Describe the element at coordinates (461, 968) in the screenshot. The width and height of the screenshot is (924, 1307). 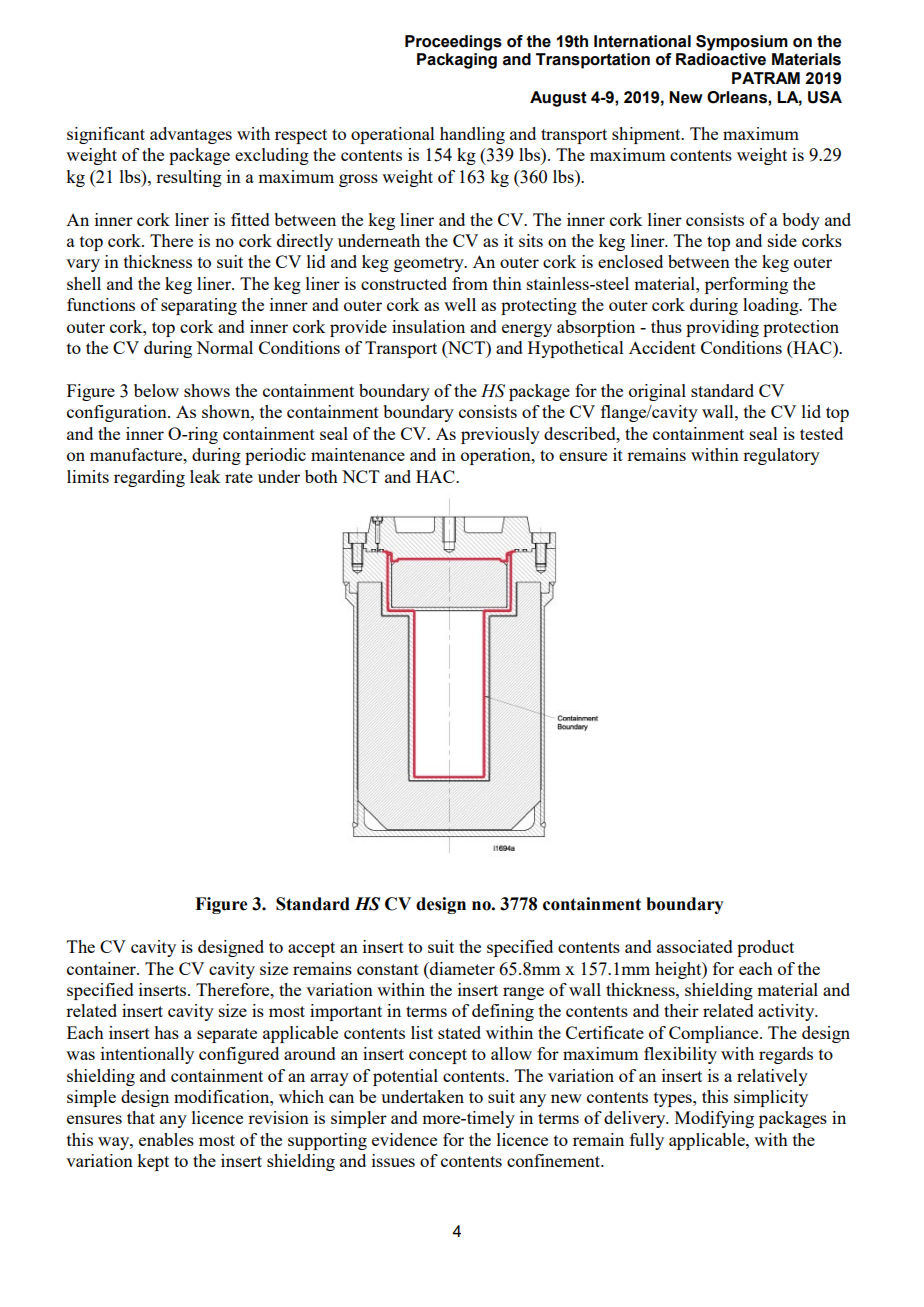
I see `diameter` at that location.
